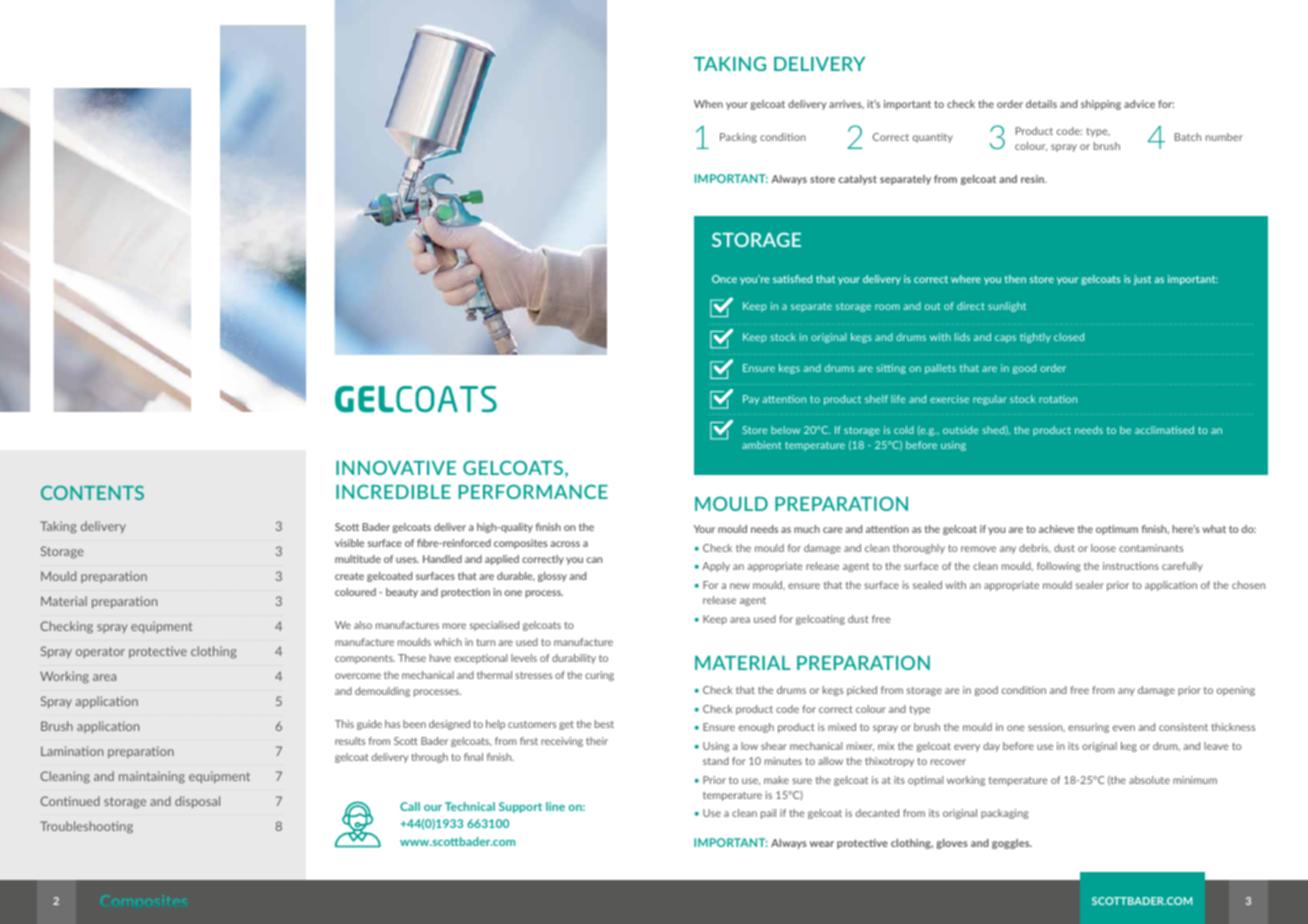  Describe the element at coordinates (738, 138) in the screenshot. I see `Packing` at that location.
